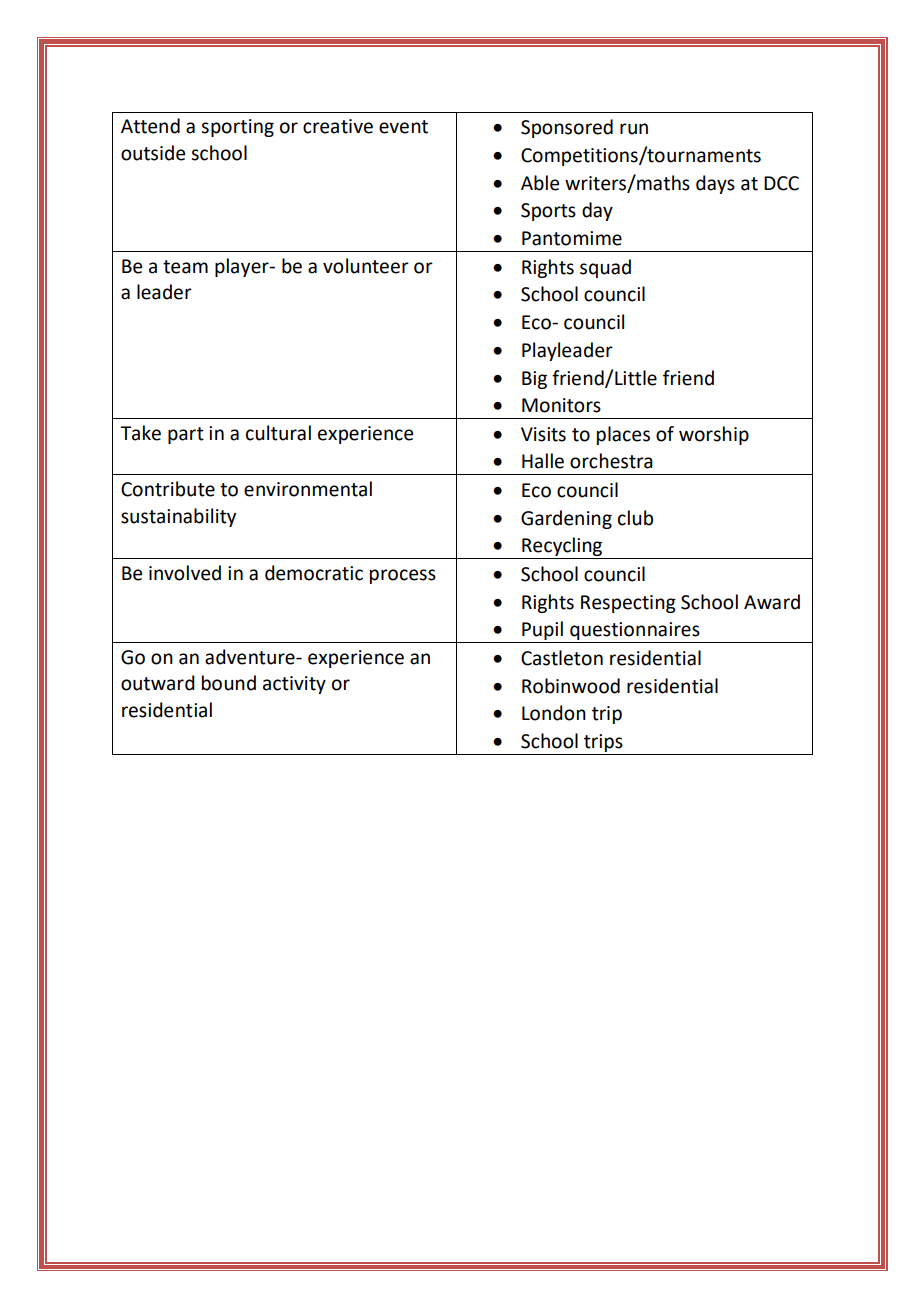 This screenshot has width=924, height=1308. Describe the element at coordinates (366, 266) in the screenshot. I see `volunteer` at that location.
